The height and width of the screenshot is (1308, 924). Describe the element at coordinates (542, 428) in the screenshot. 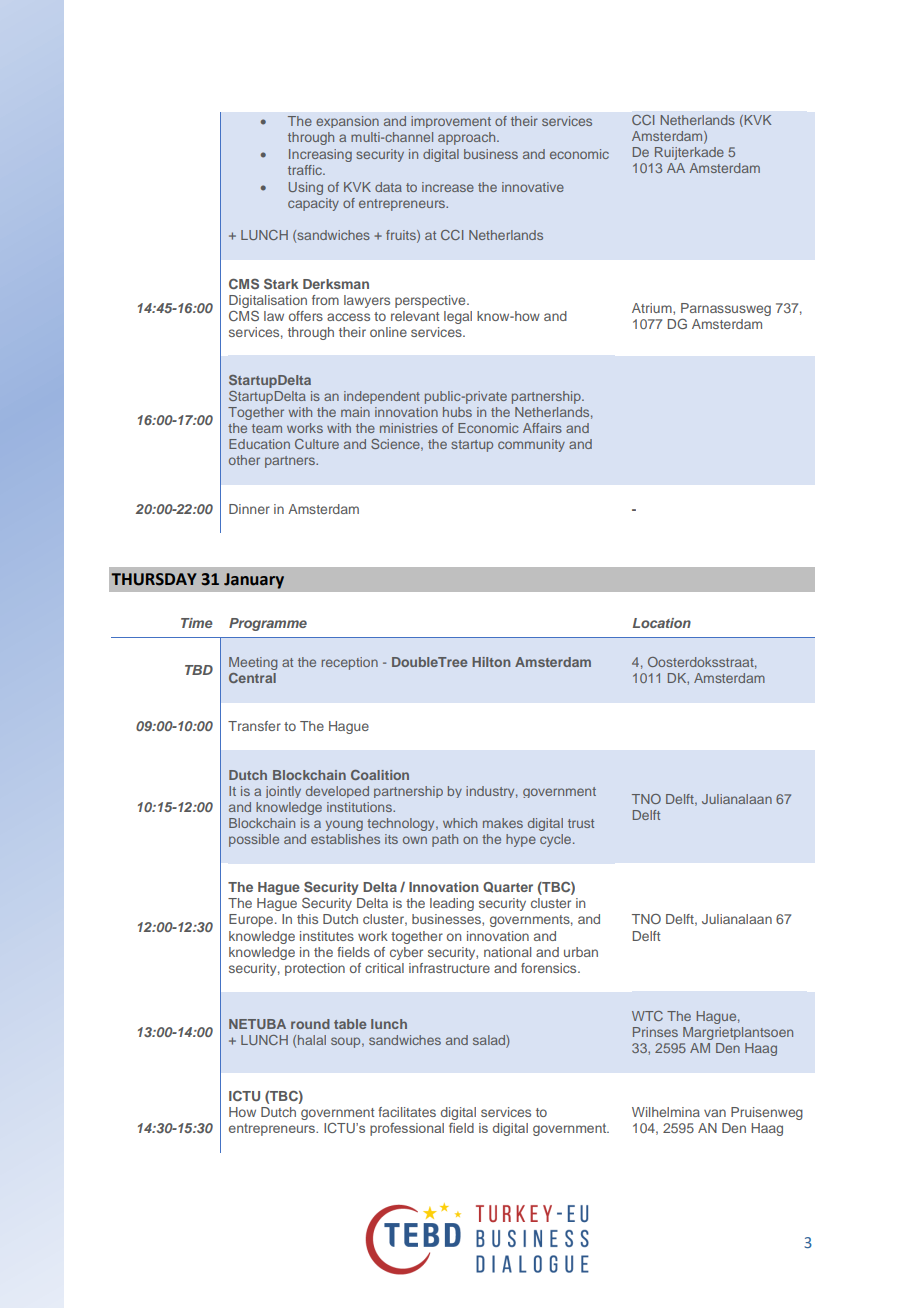

I see `Affairs` at that location.
